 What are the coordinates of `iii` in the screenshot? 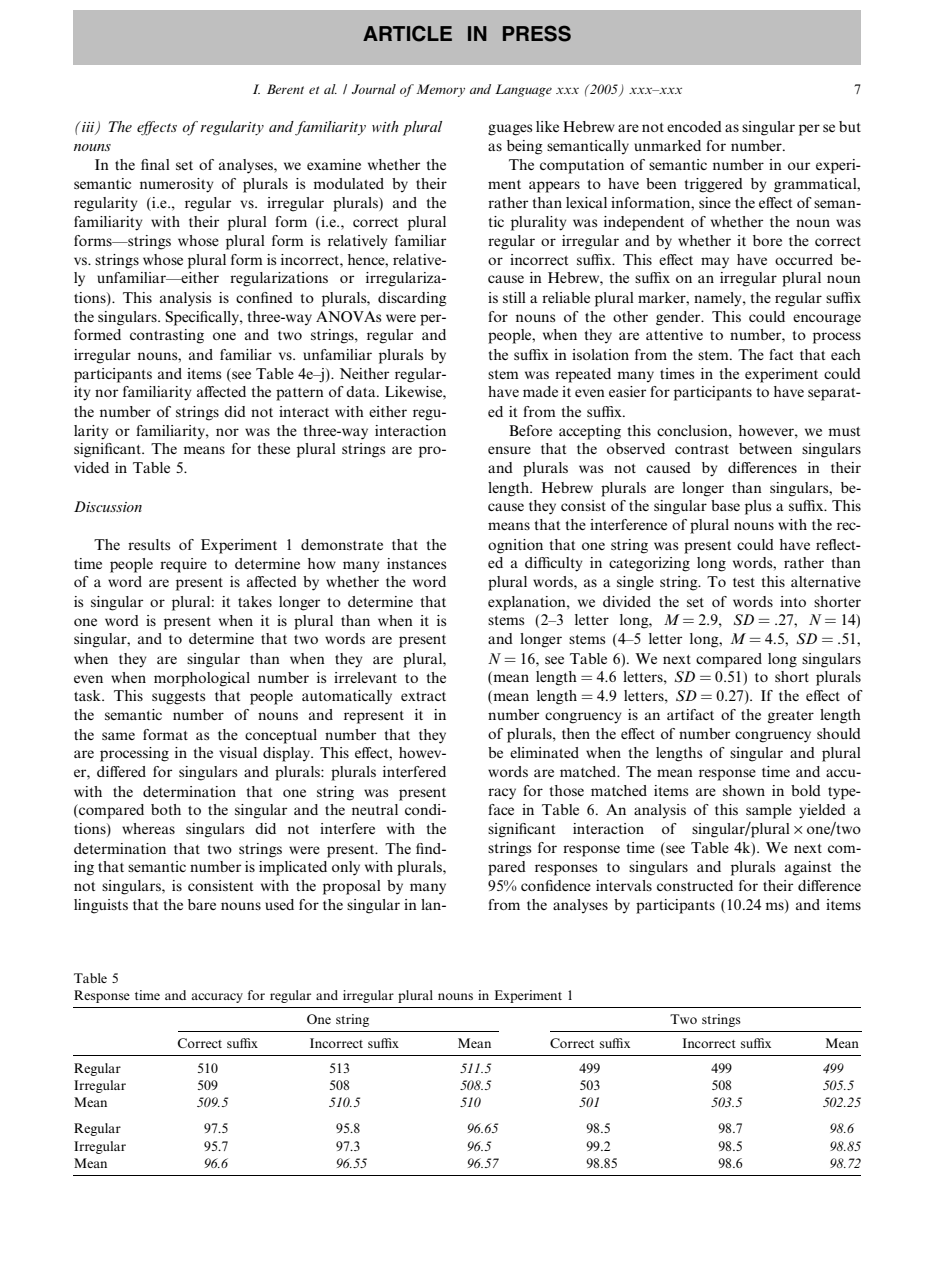 It's located at (88, 127).
